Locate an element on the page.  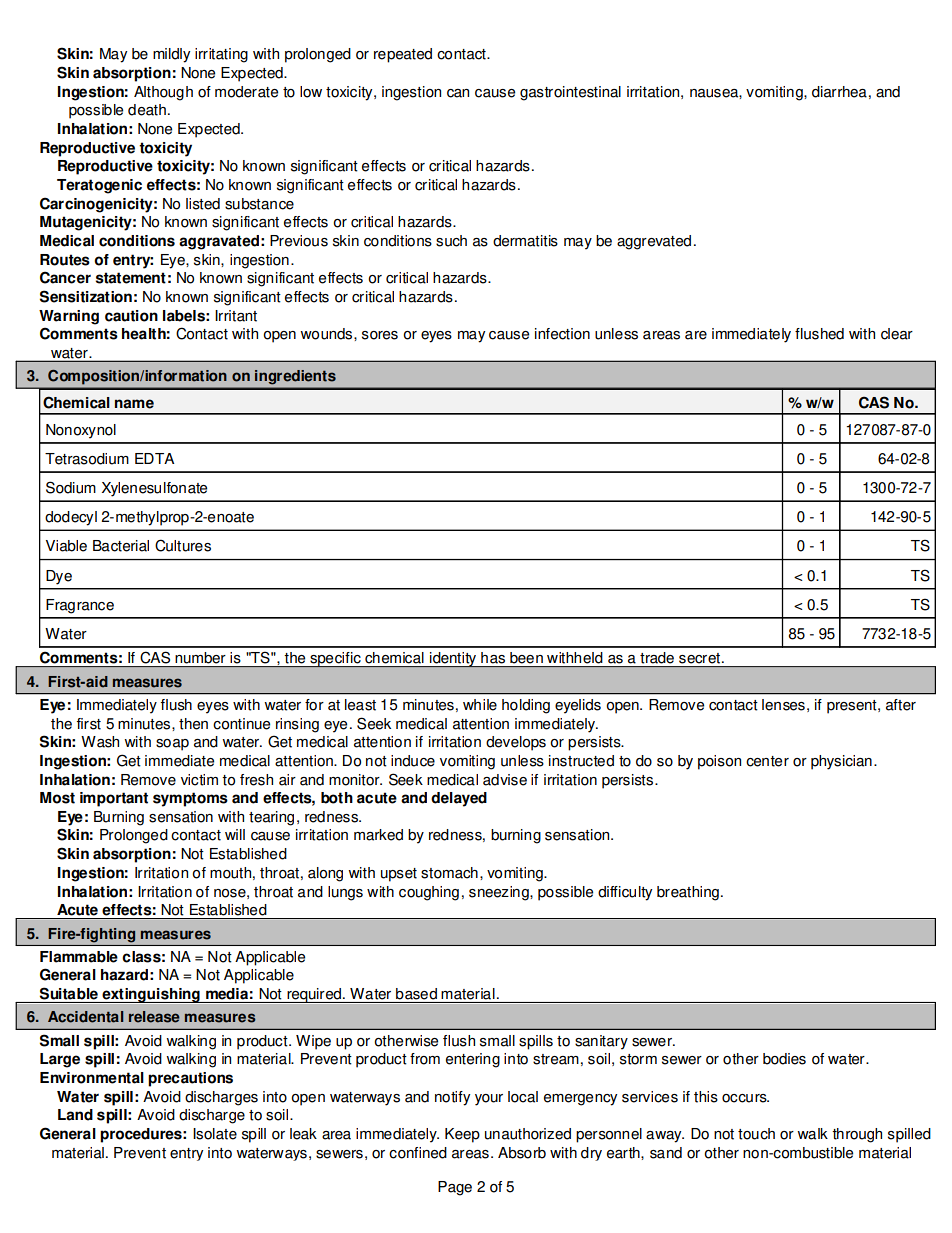
Keep is located at coordinates (462, 1135).
